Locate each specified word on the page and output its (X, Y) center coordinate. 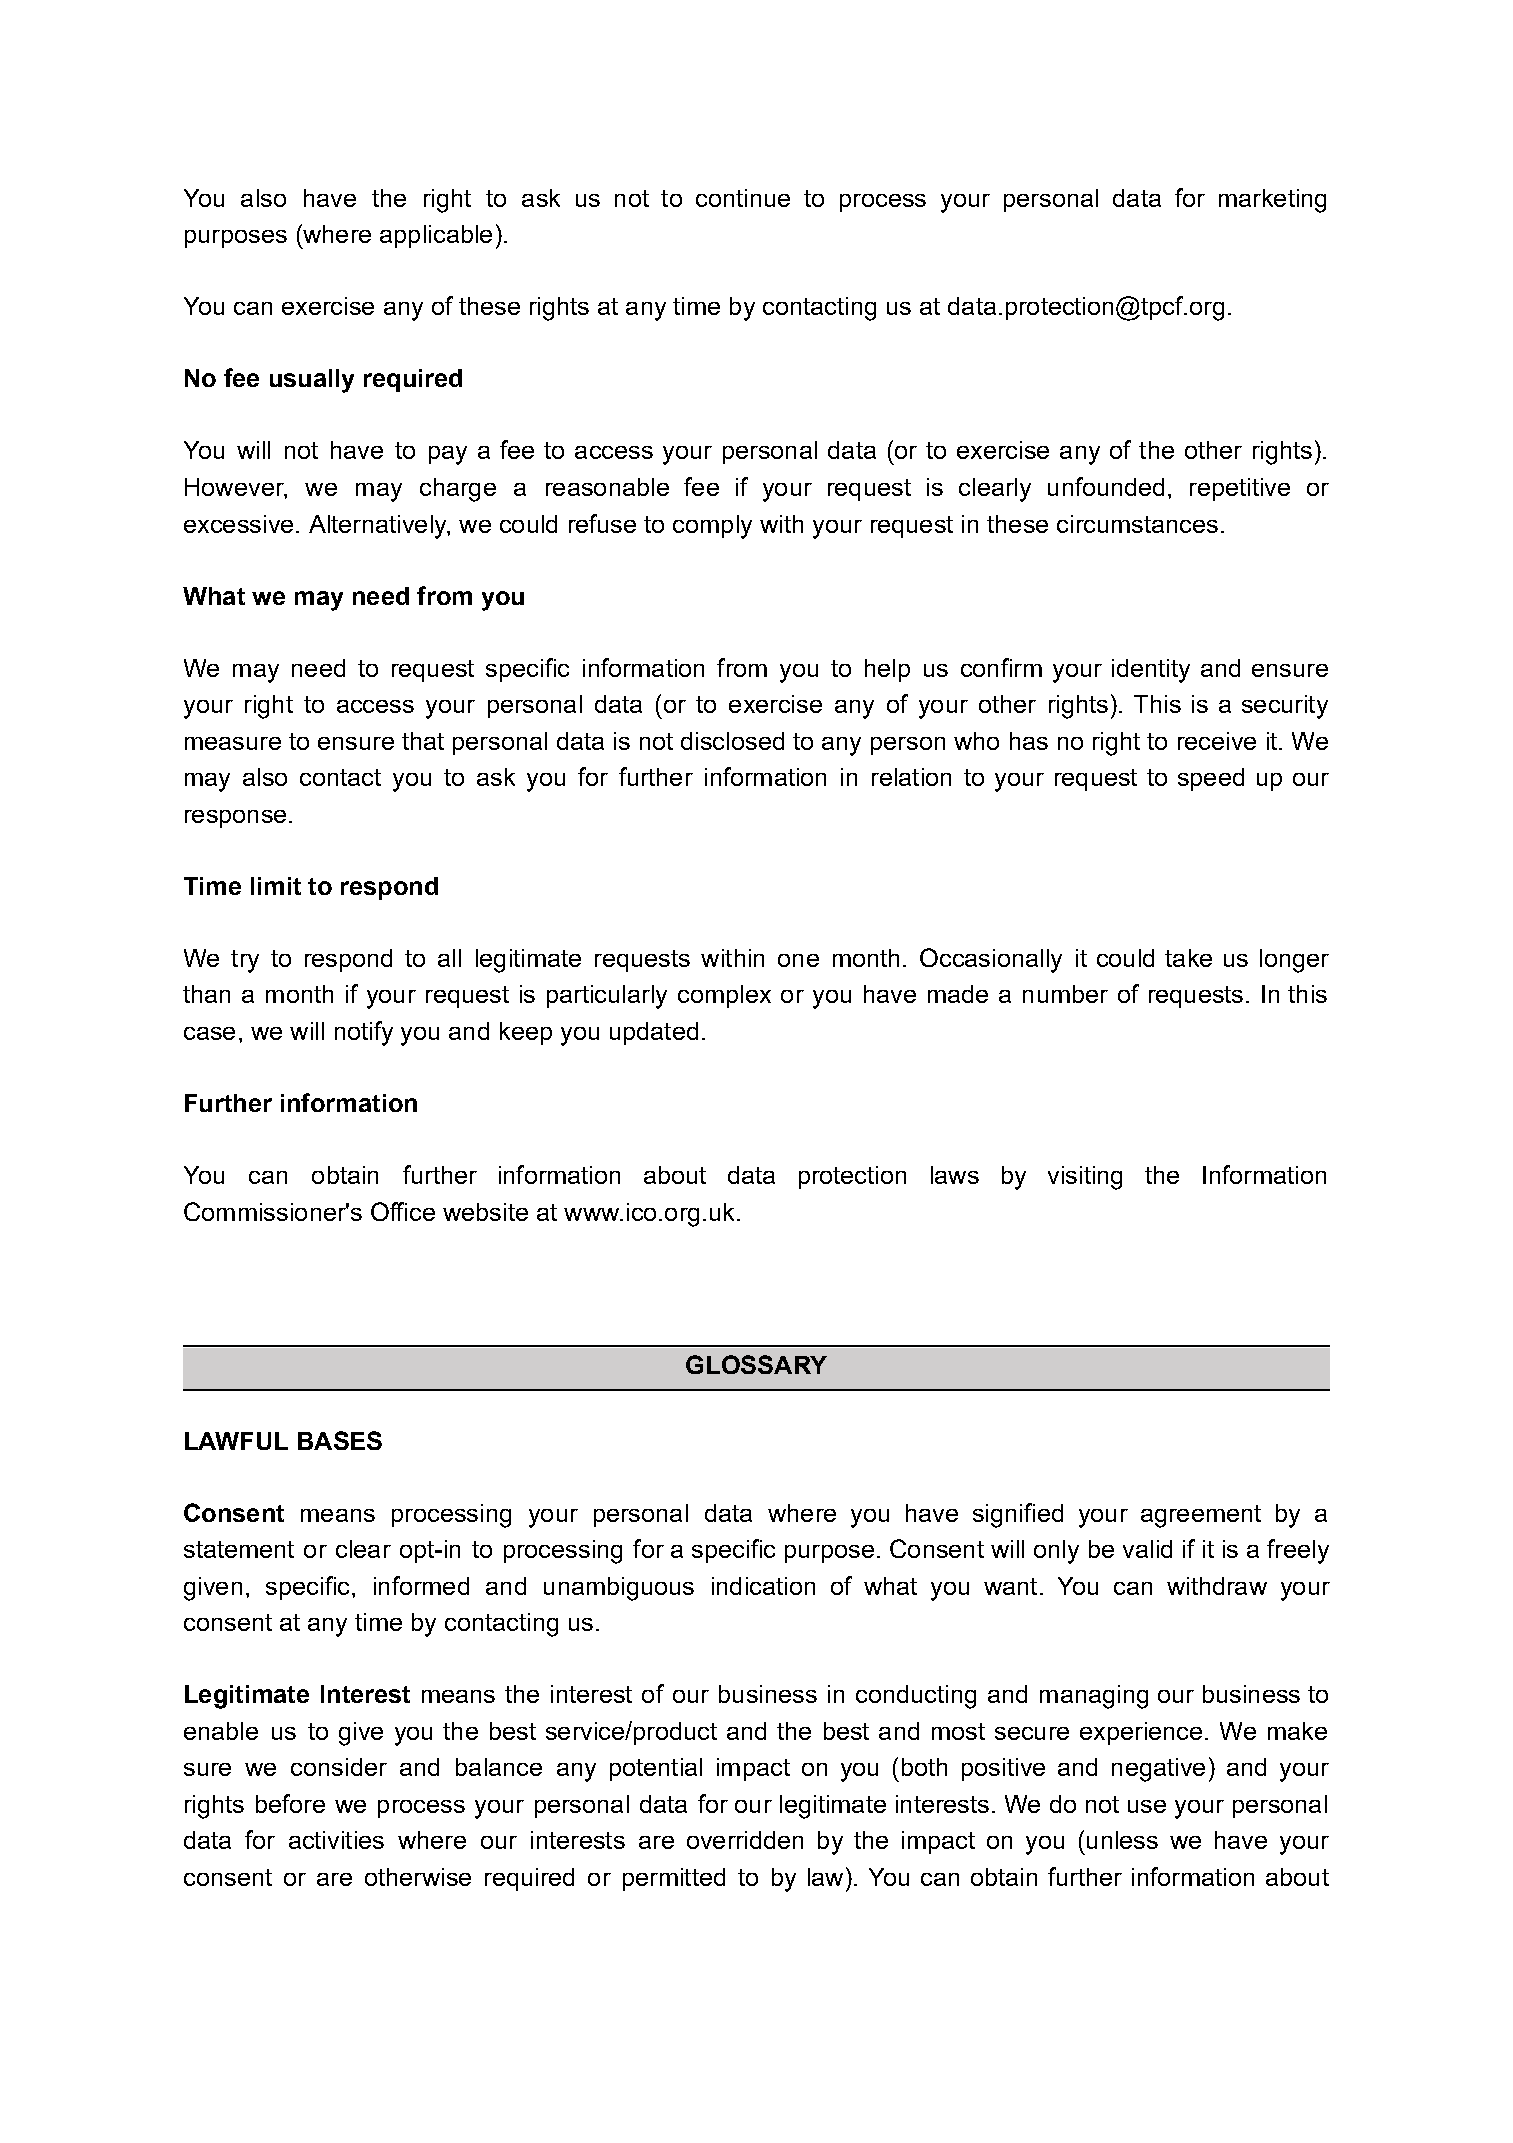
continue (743, 198)
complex (724, 996)
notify (364, 1033)
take (1188, 958)
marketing (1272, 201)
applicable (436, 236)
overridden (745, 1840)
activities (336, 1840)
